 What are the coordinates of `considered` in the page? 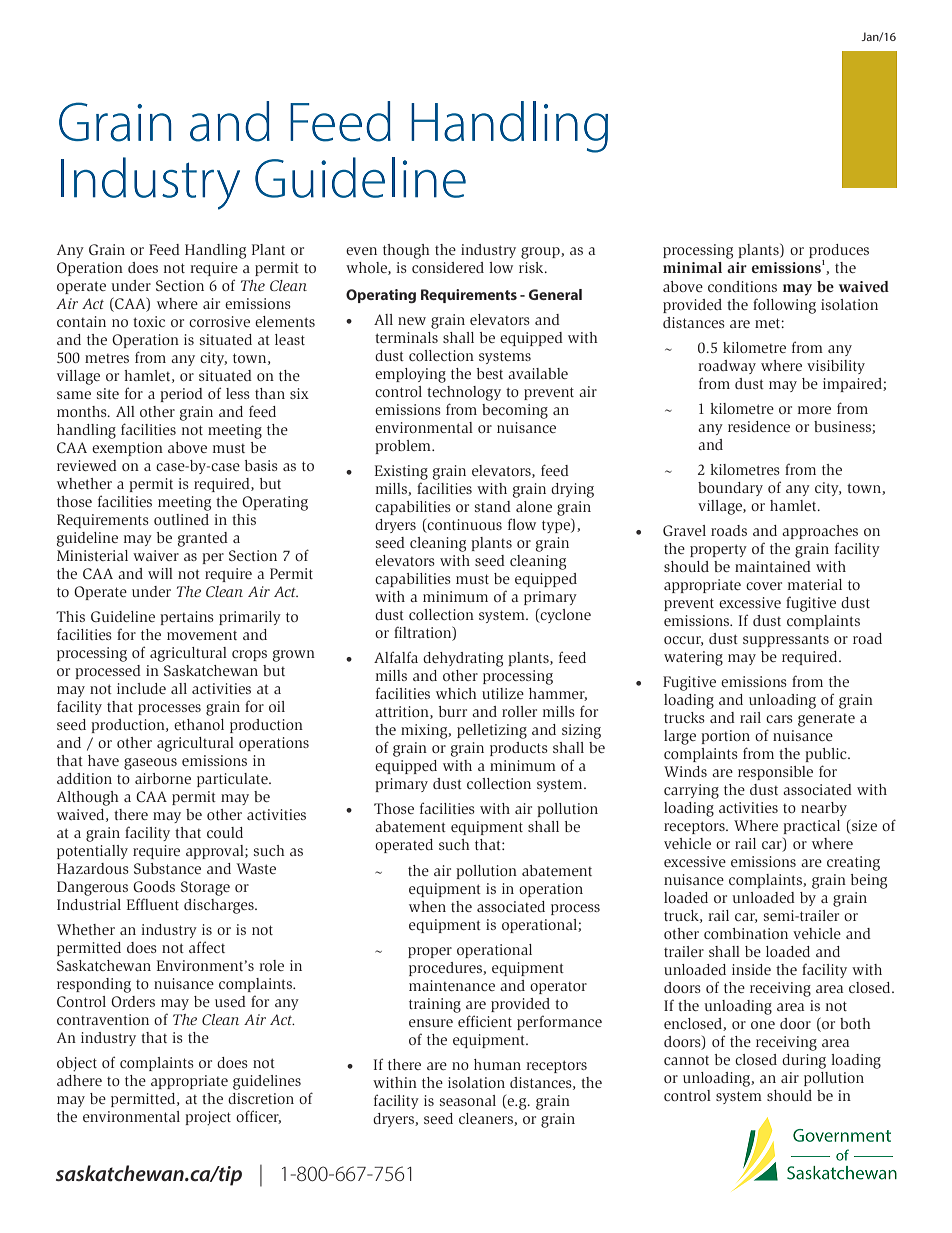 It's located at (448, 267).
